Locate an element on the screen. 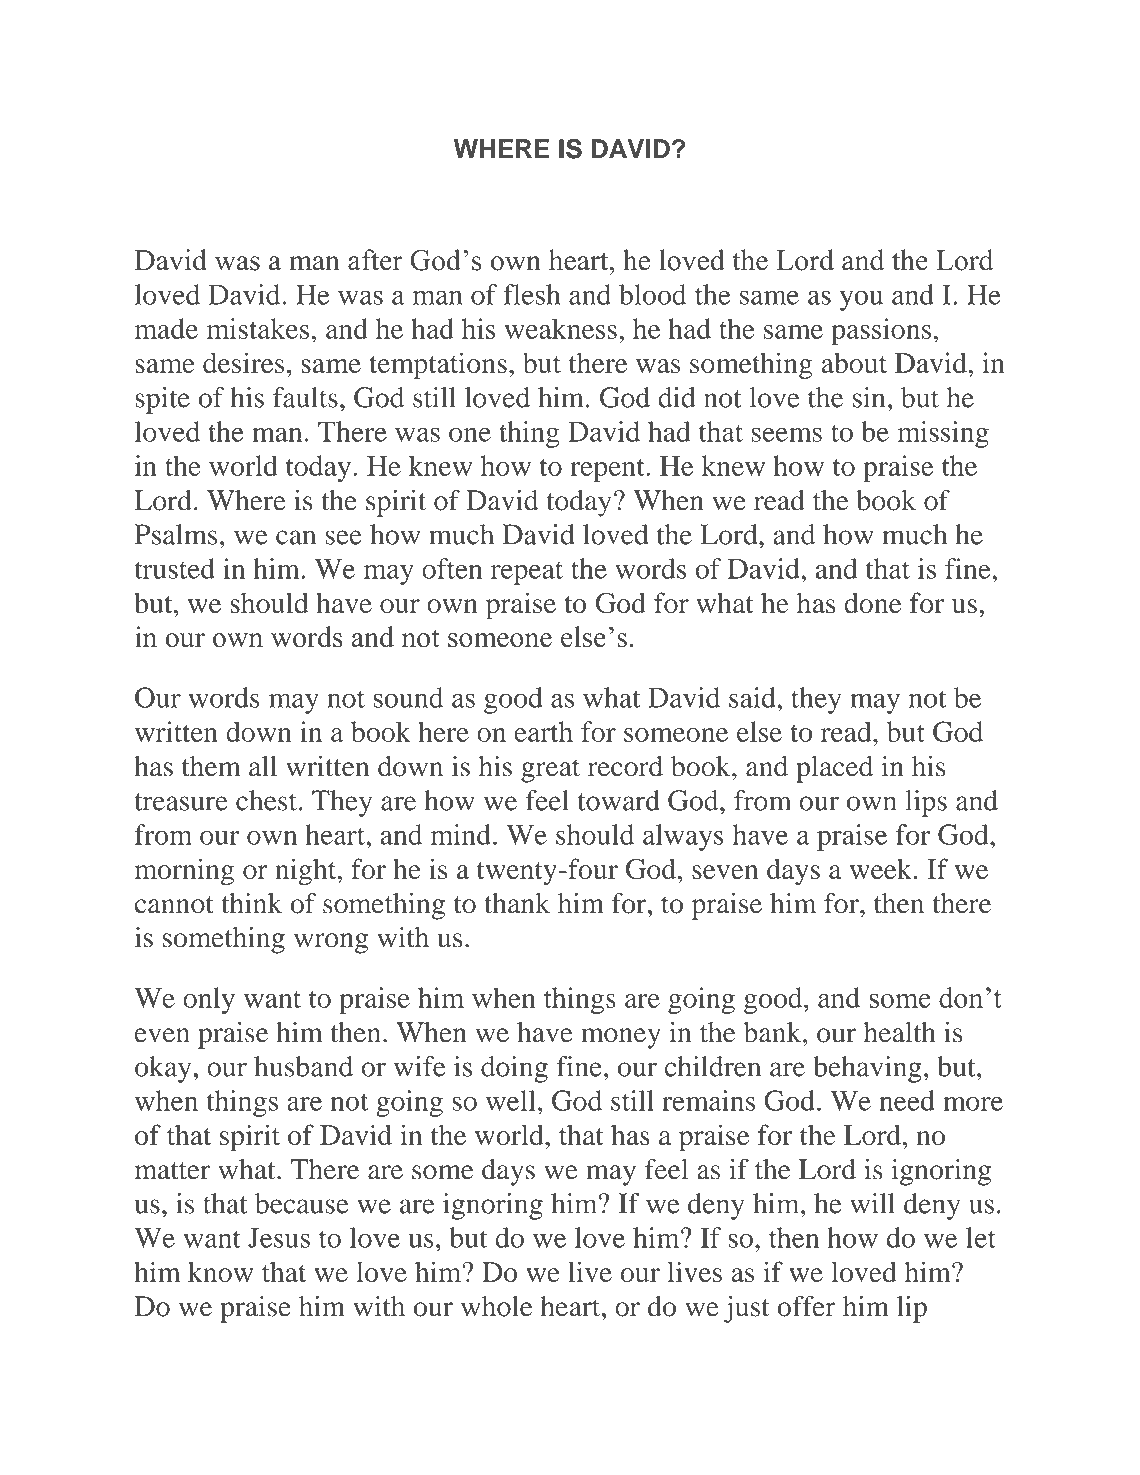 This screenshot has height=1475, width=1140. whole is located at coordinates (496, 1306).
